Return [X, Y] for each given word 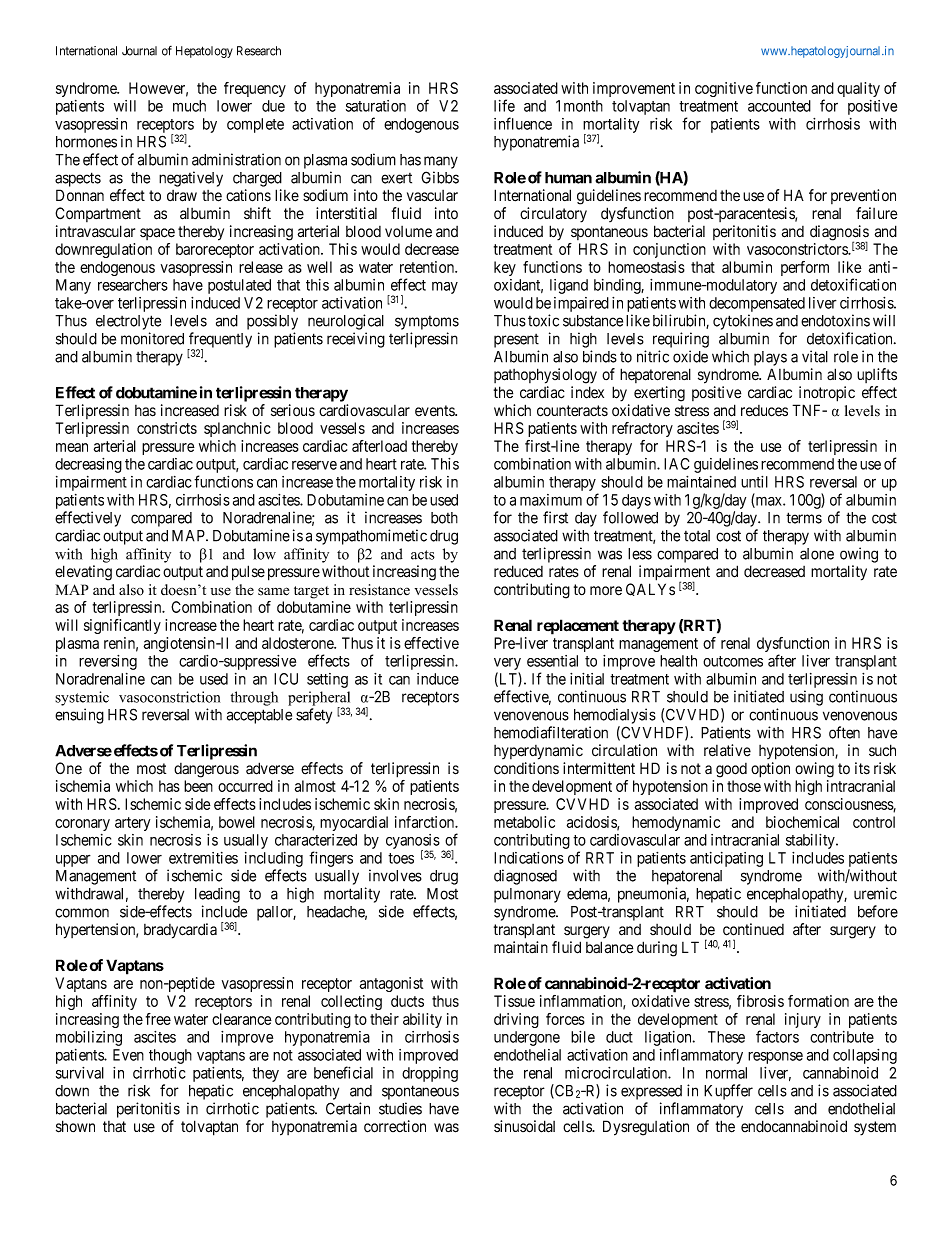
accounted [779, 106]
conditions [526, 768]
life [504, 105]
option [770, 770]
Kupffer [728, 1092]
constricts [167, 428]
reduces [764, 411]
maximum [551, 500]
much [189, 106]
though [170, 1056]
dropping [430, 1074]
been [198, 786]
